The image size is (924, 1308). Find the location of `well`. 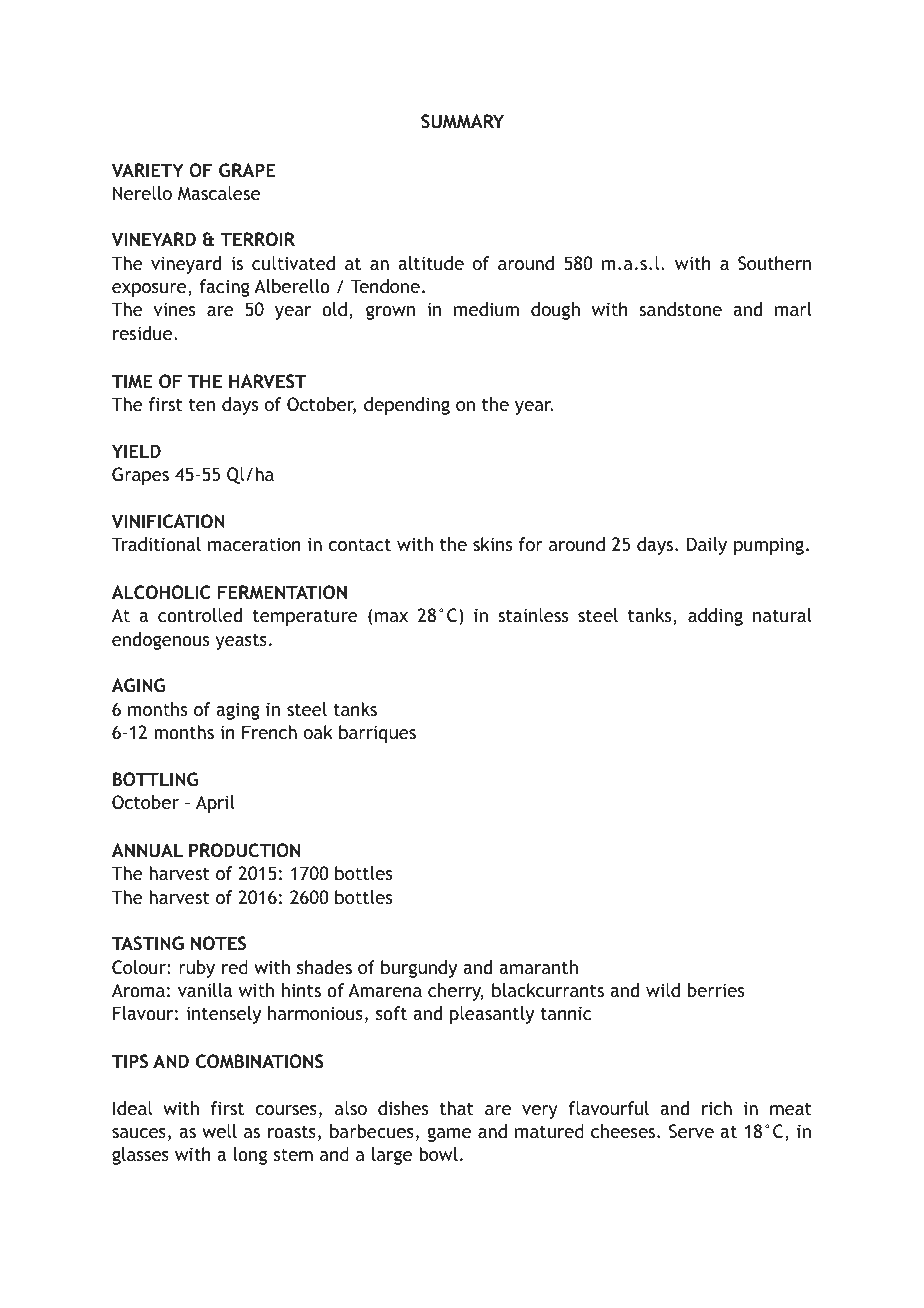

well is located at coordinates (219, 1131).
